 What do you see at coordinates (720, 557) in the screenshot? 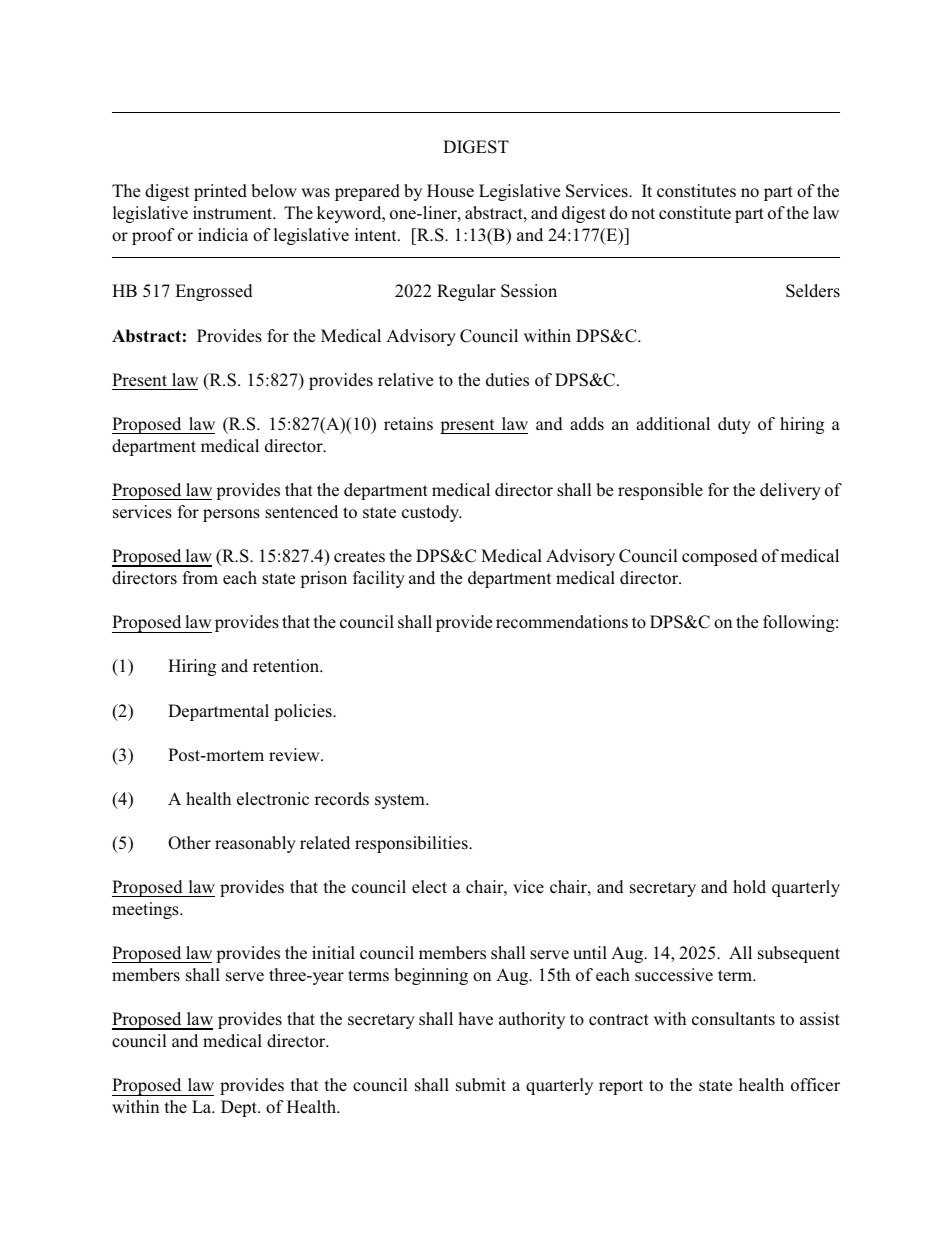
I see `composed` at bounding box center [720, 557].
